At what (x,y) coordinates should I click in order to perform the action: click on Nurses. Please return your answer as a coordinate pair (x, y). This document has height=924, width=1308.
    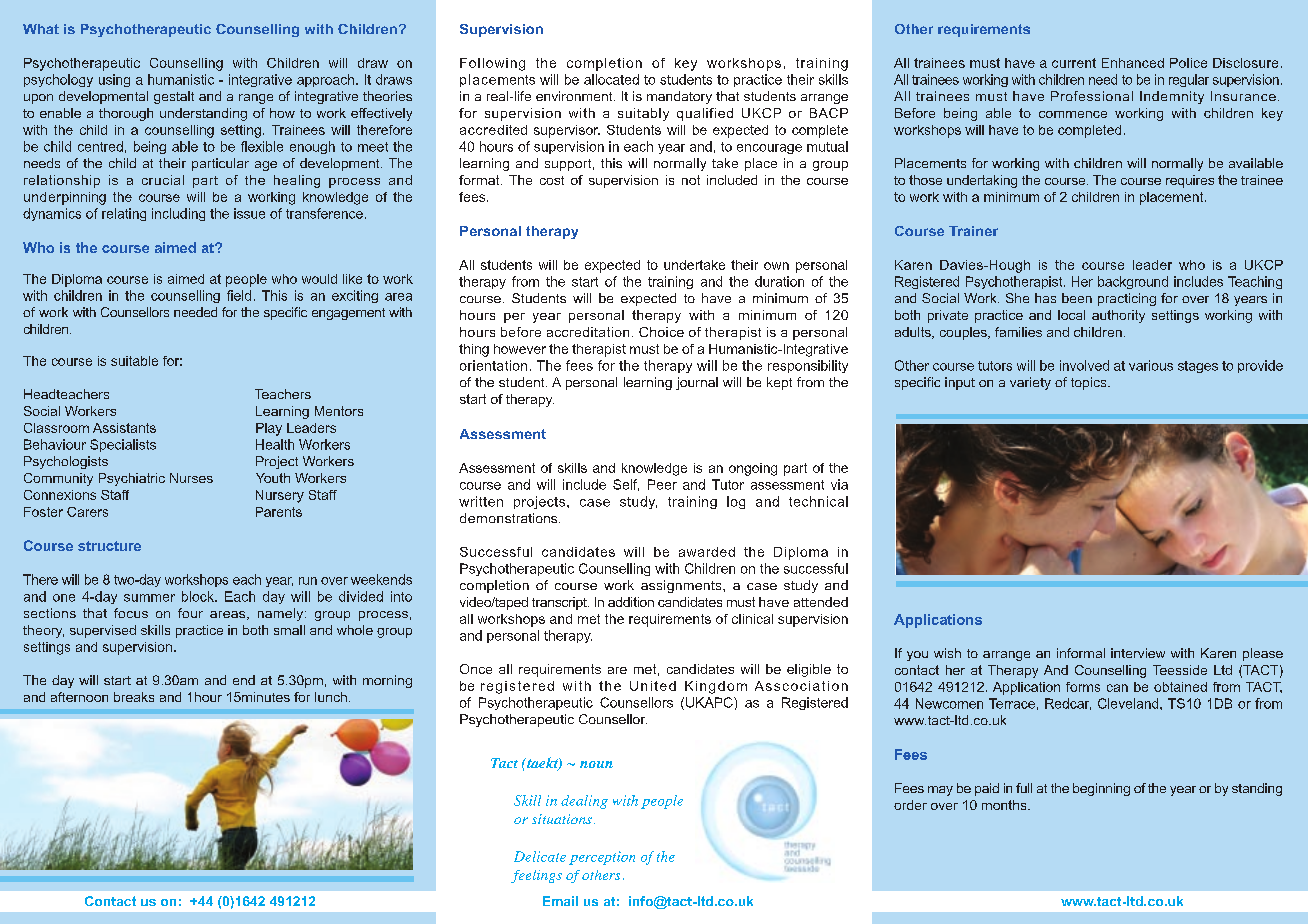
    Looking at the image, I should click on (191, 478).
